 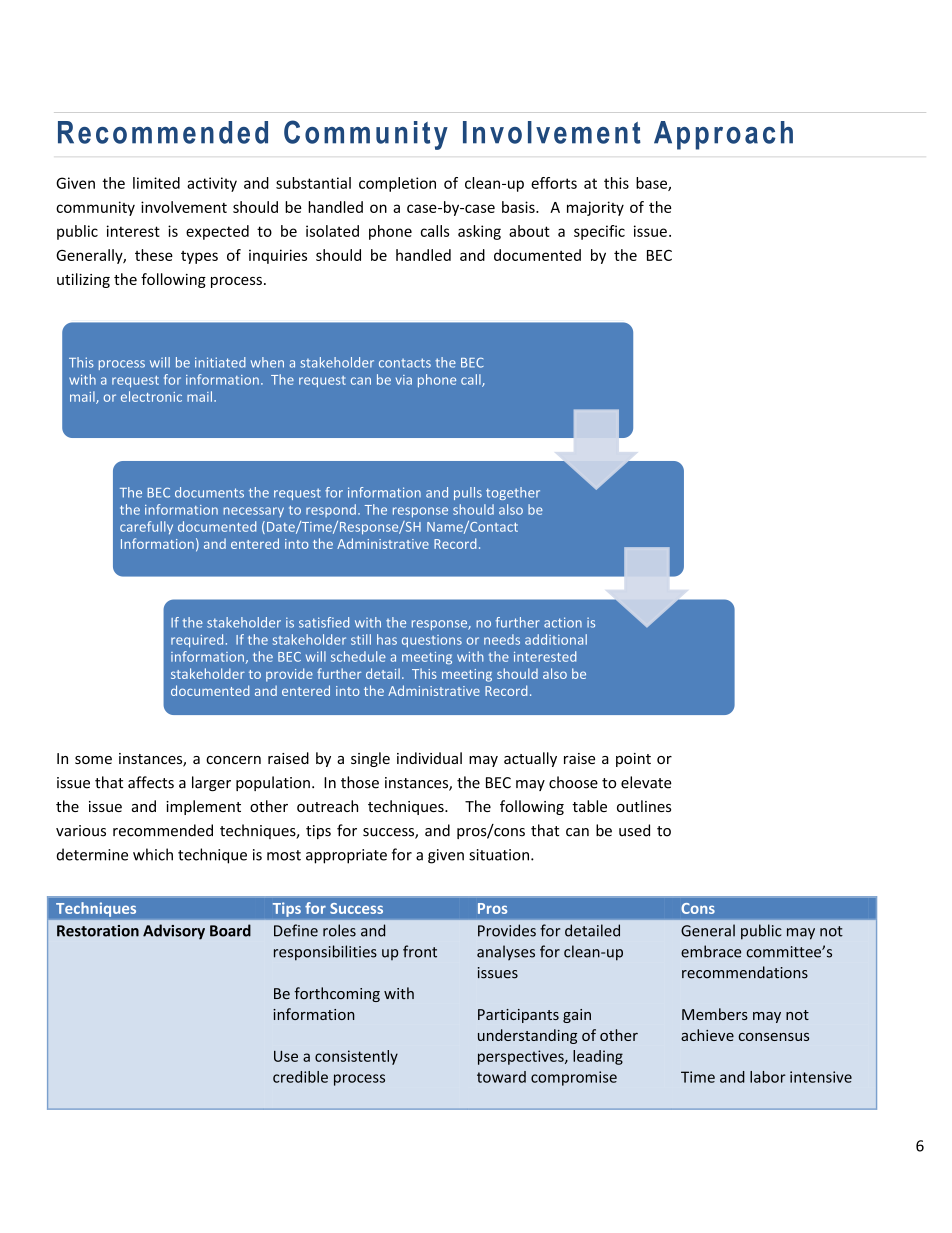 What do you see at coordinates (479, 232) in the image?
I see `asking` at bounding box center [479, 232].
